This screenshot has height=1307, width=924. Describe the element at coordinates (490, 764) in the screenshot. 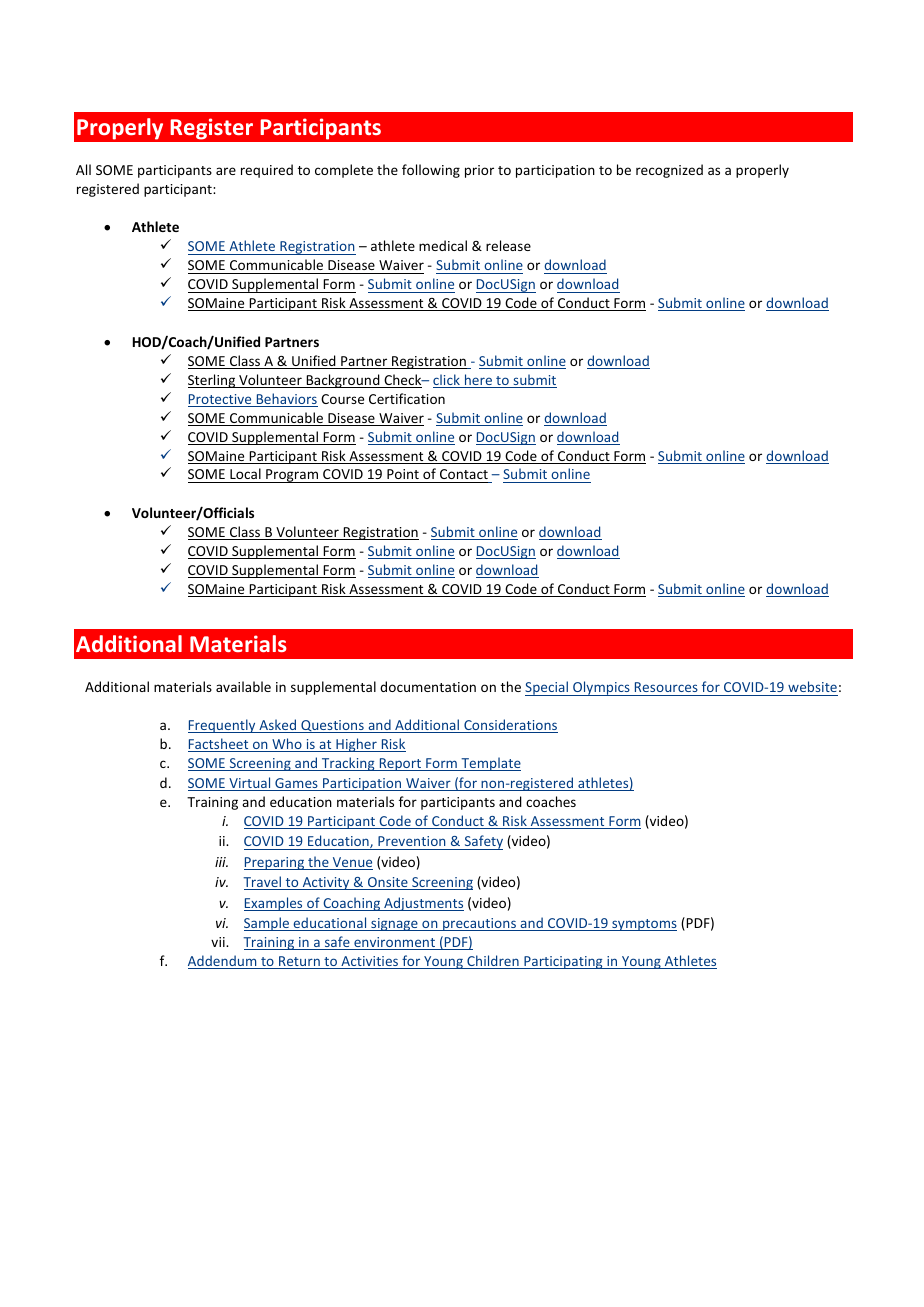

I see `Template` at that location.
